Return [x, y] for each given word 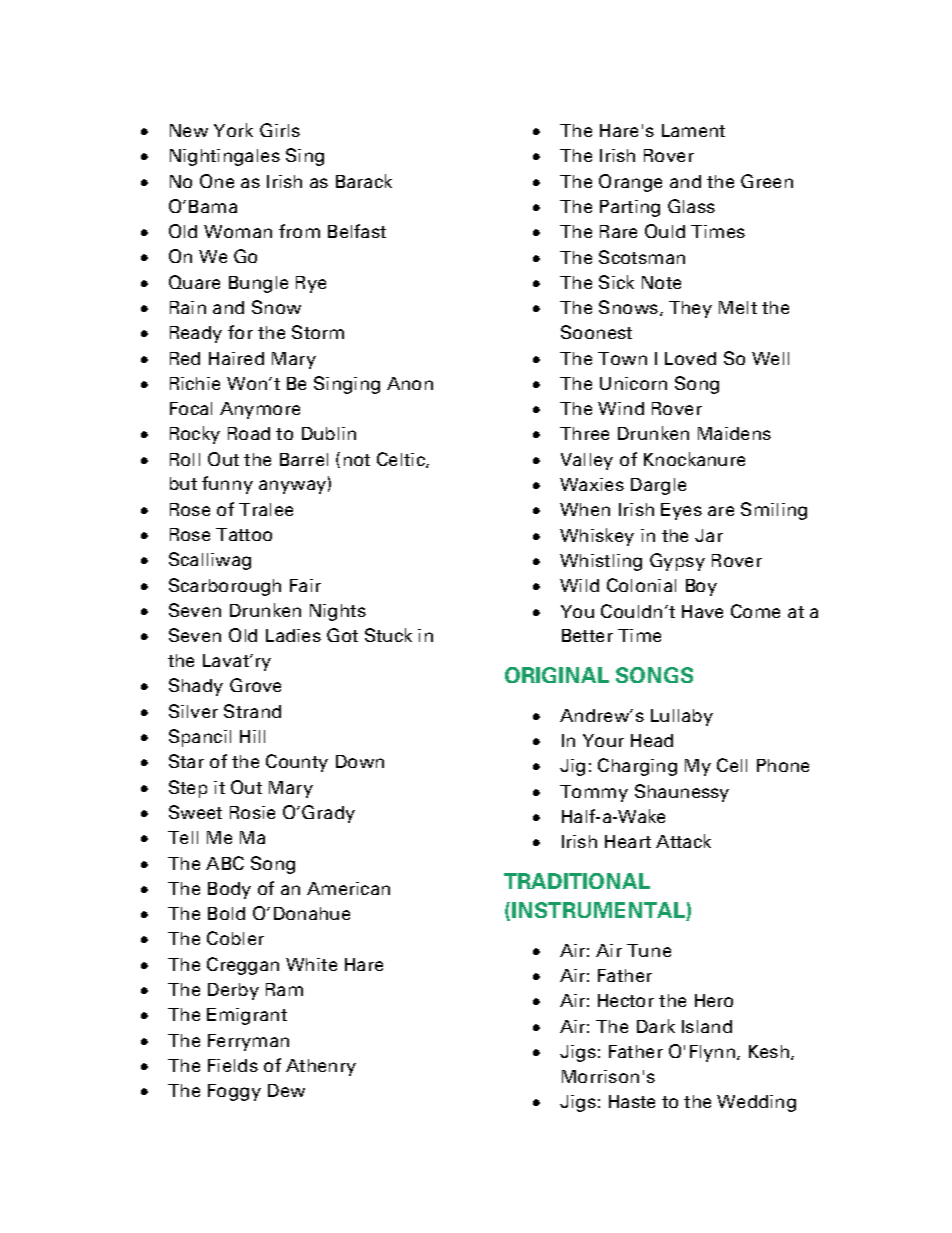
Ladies [293, 635]
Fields [233, 1065]
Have [702, 611]
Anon [410, 383]
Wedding [756, 1103]
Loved [690, 358]
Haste [632, 1101]
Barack [364, 181]
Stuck [388, 635]
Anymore [260, 410]
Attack [683, 841]
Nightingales [225, 157]
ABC [225, 863]
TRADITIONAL [577, 881]
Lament [693, 130]
